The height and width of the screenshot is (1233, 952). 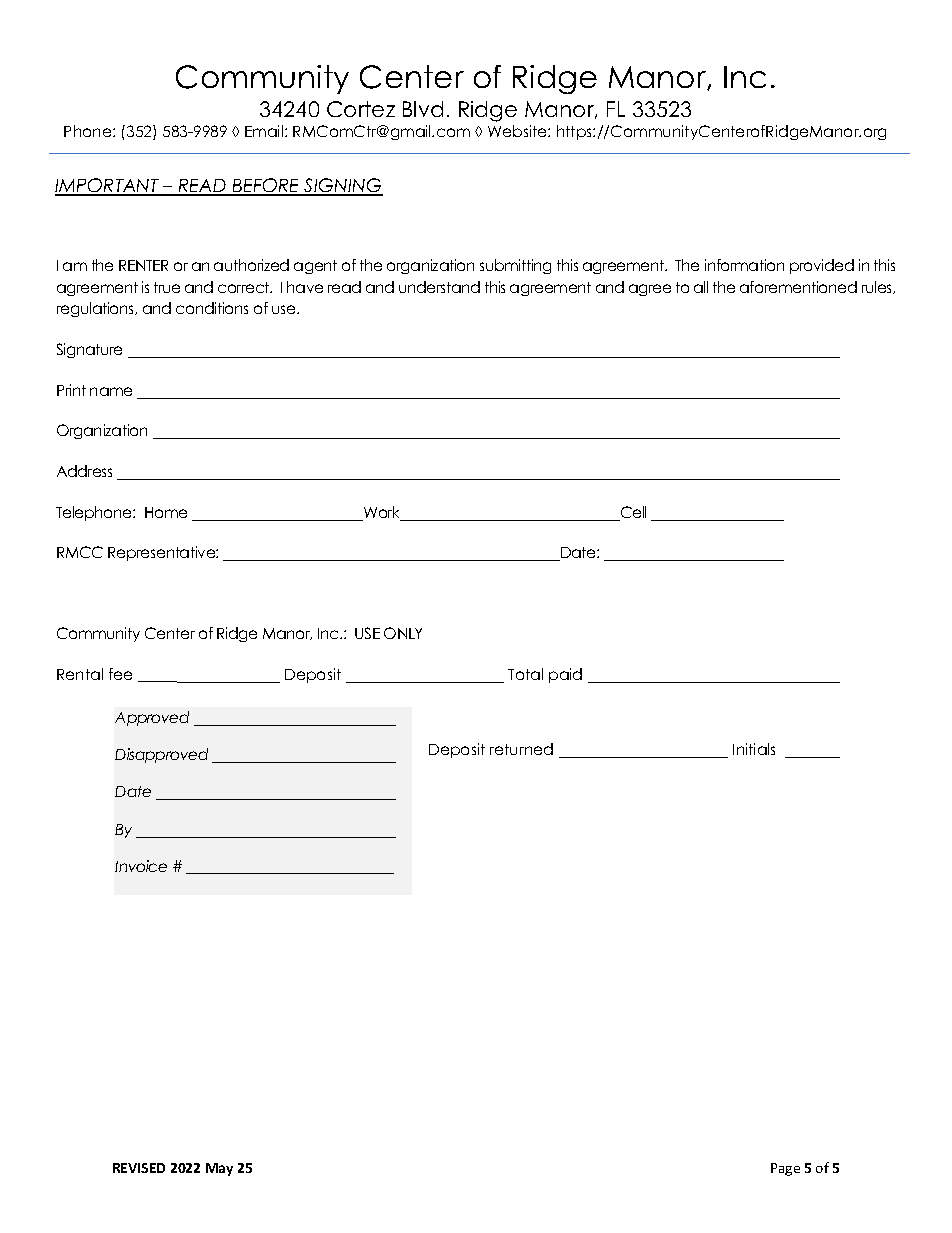 What do you see at coordinates (439, 287) in the screenshot?
I see `understand` at bounding box center [439, 287].
